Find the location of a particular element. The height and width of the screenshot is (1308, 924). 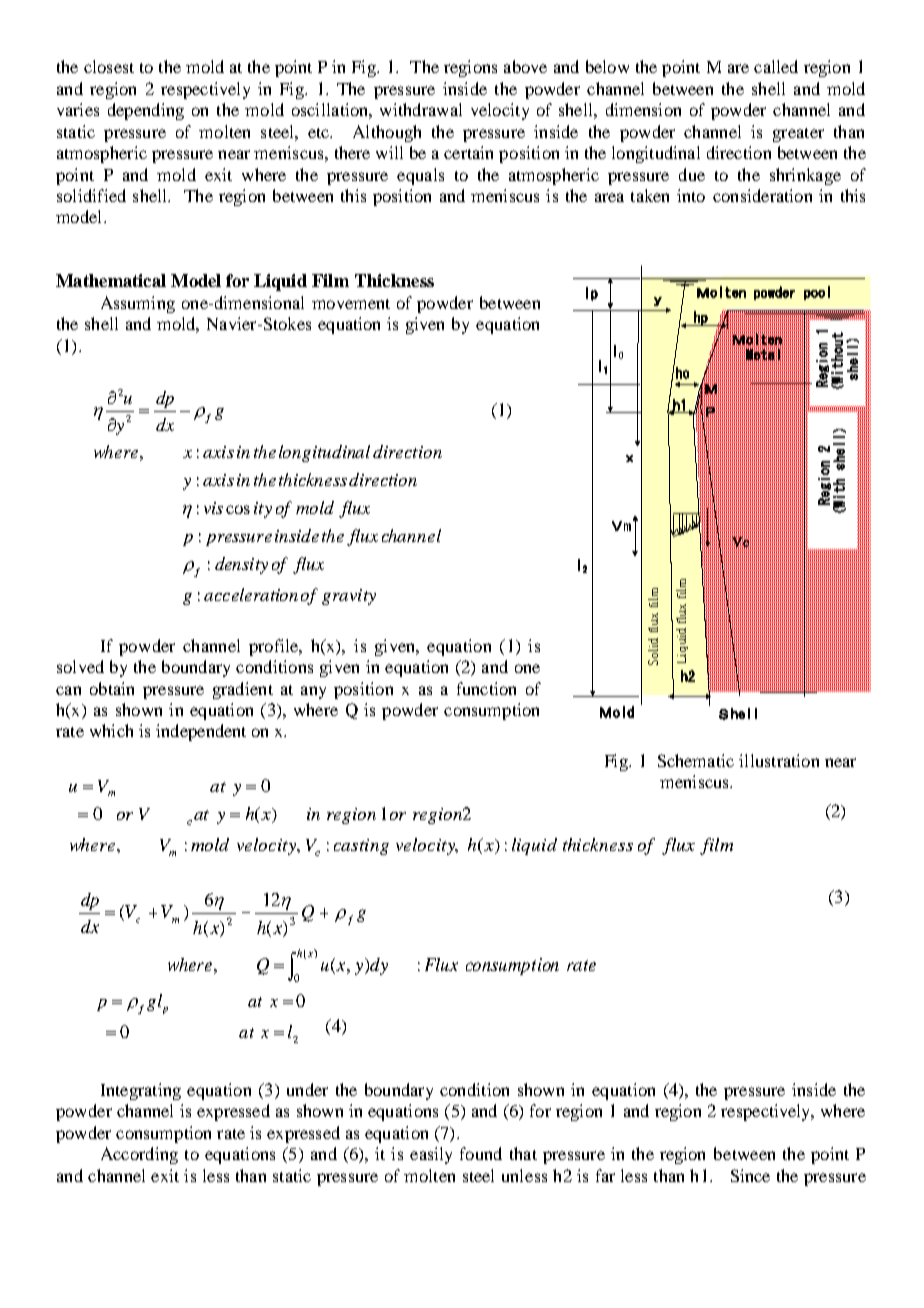

Although is located at coordinates (387, 133).
